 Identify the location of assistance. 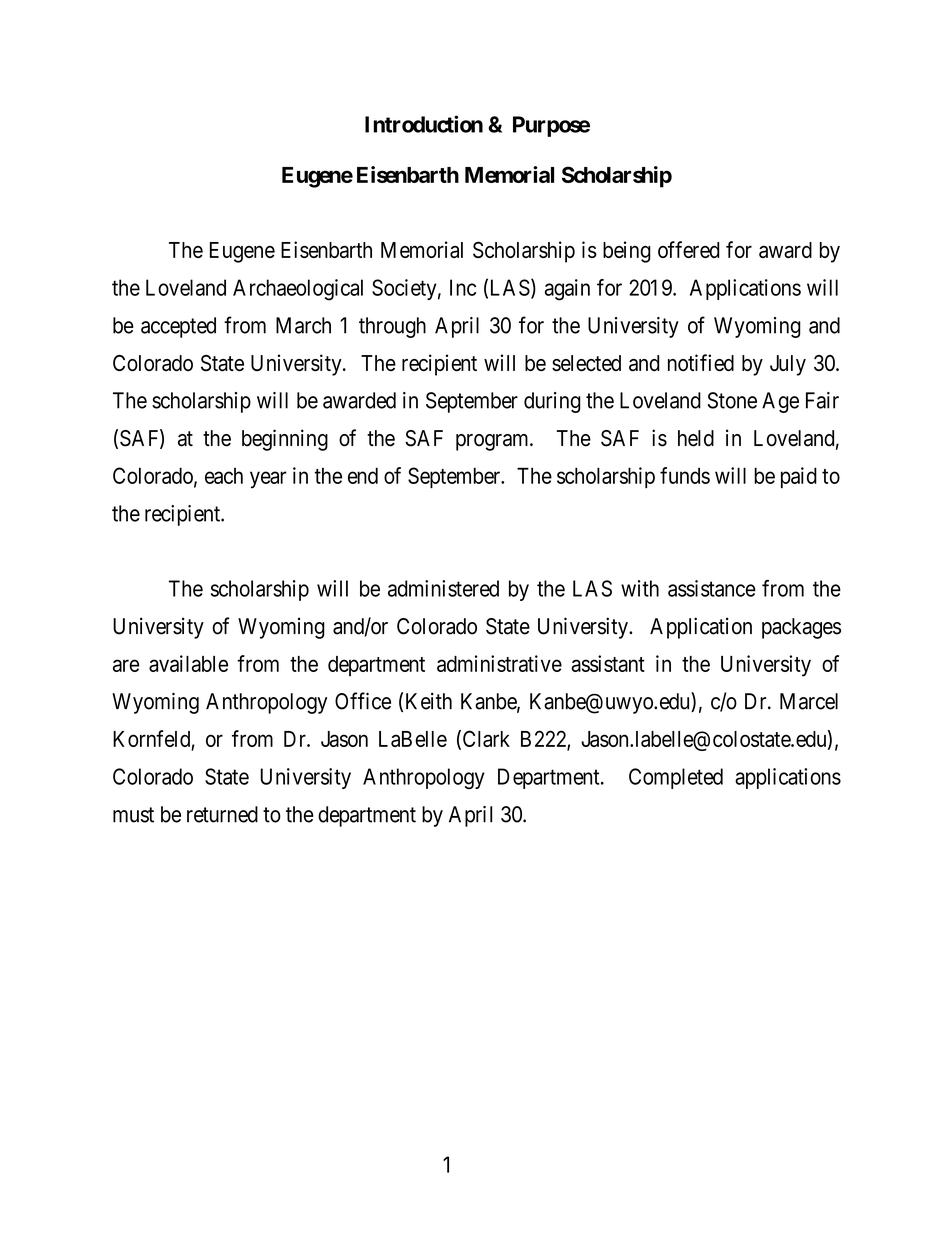
(712, 588).
